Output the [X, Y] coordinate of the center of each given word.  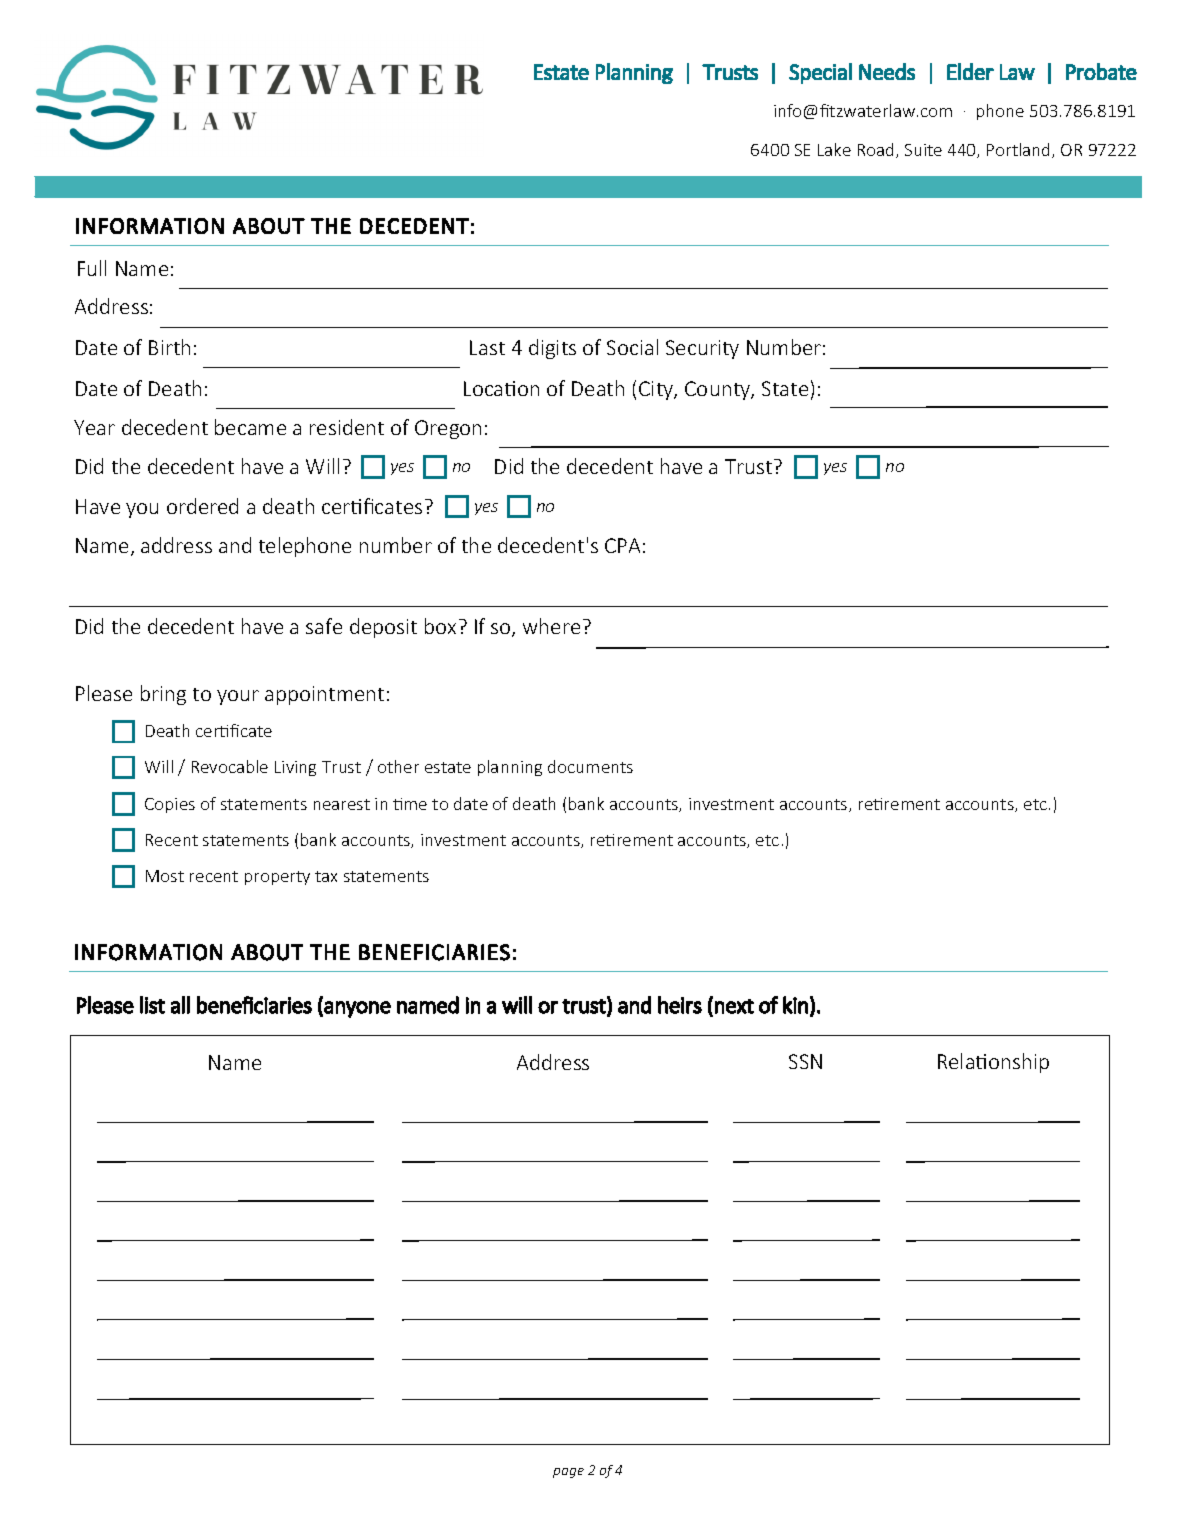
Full [92, 268]
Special [820, 73]
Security [702, 349]
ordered [202, 506]
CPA [622, 545]
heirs [680, 1005]
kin [795, 1005]
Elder [970, 71]
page [568, 1473]
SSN [805, 1061]
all [180, 1005]
